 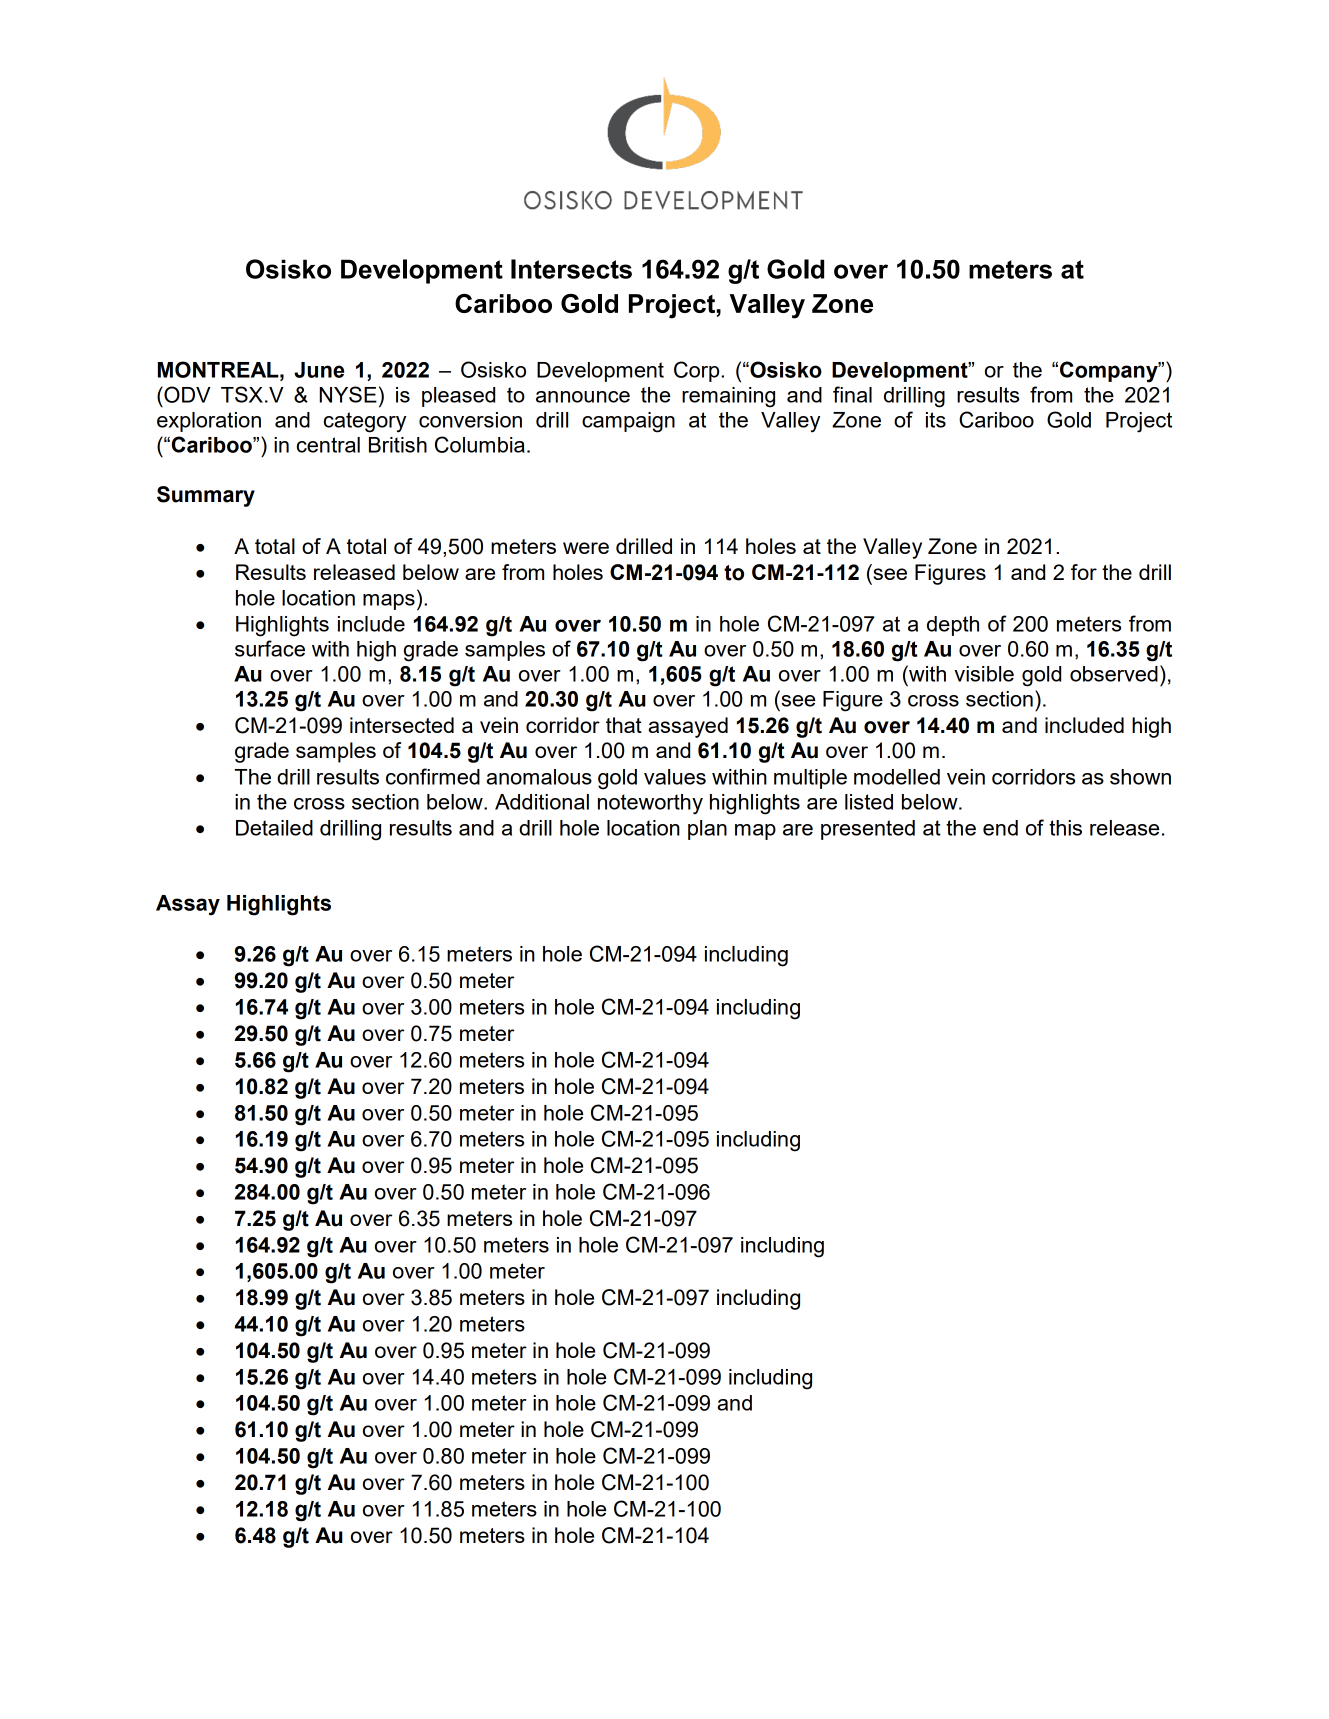 What do you see at coordinates (953, 626) in the page?
I see `depth` at bounding box center [953, 626].
